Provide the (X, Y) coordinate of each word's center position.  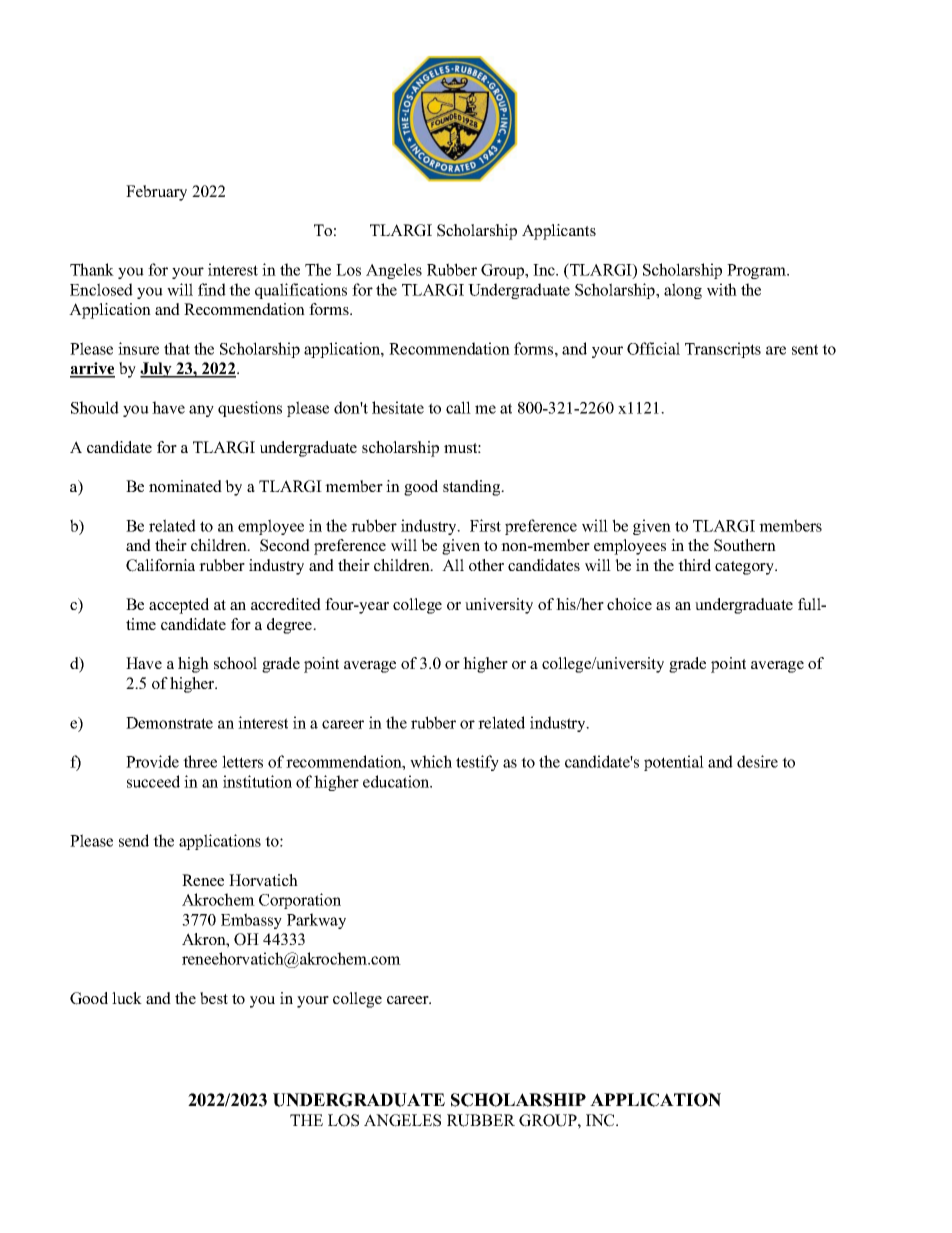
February (156, 193)
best (214, 998)
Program (758, 271)
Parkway (316, 921)
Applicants (559, 232)
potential (674, 763)
